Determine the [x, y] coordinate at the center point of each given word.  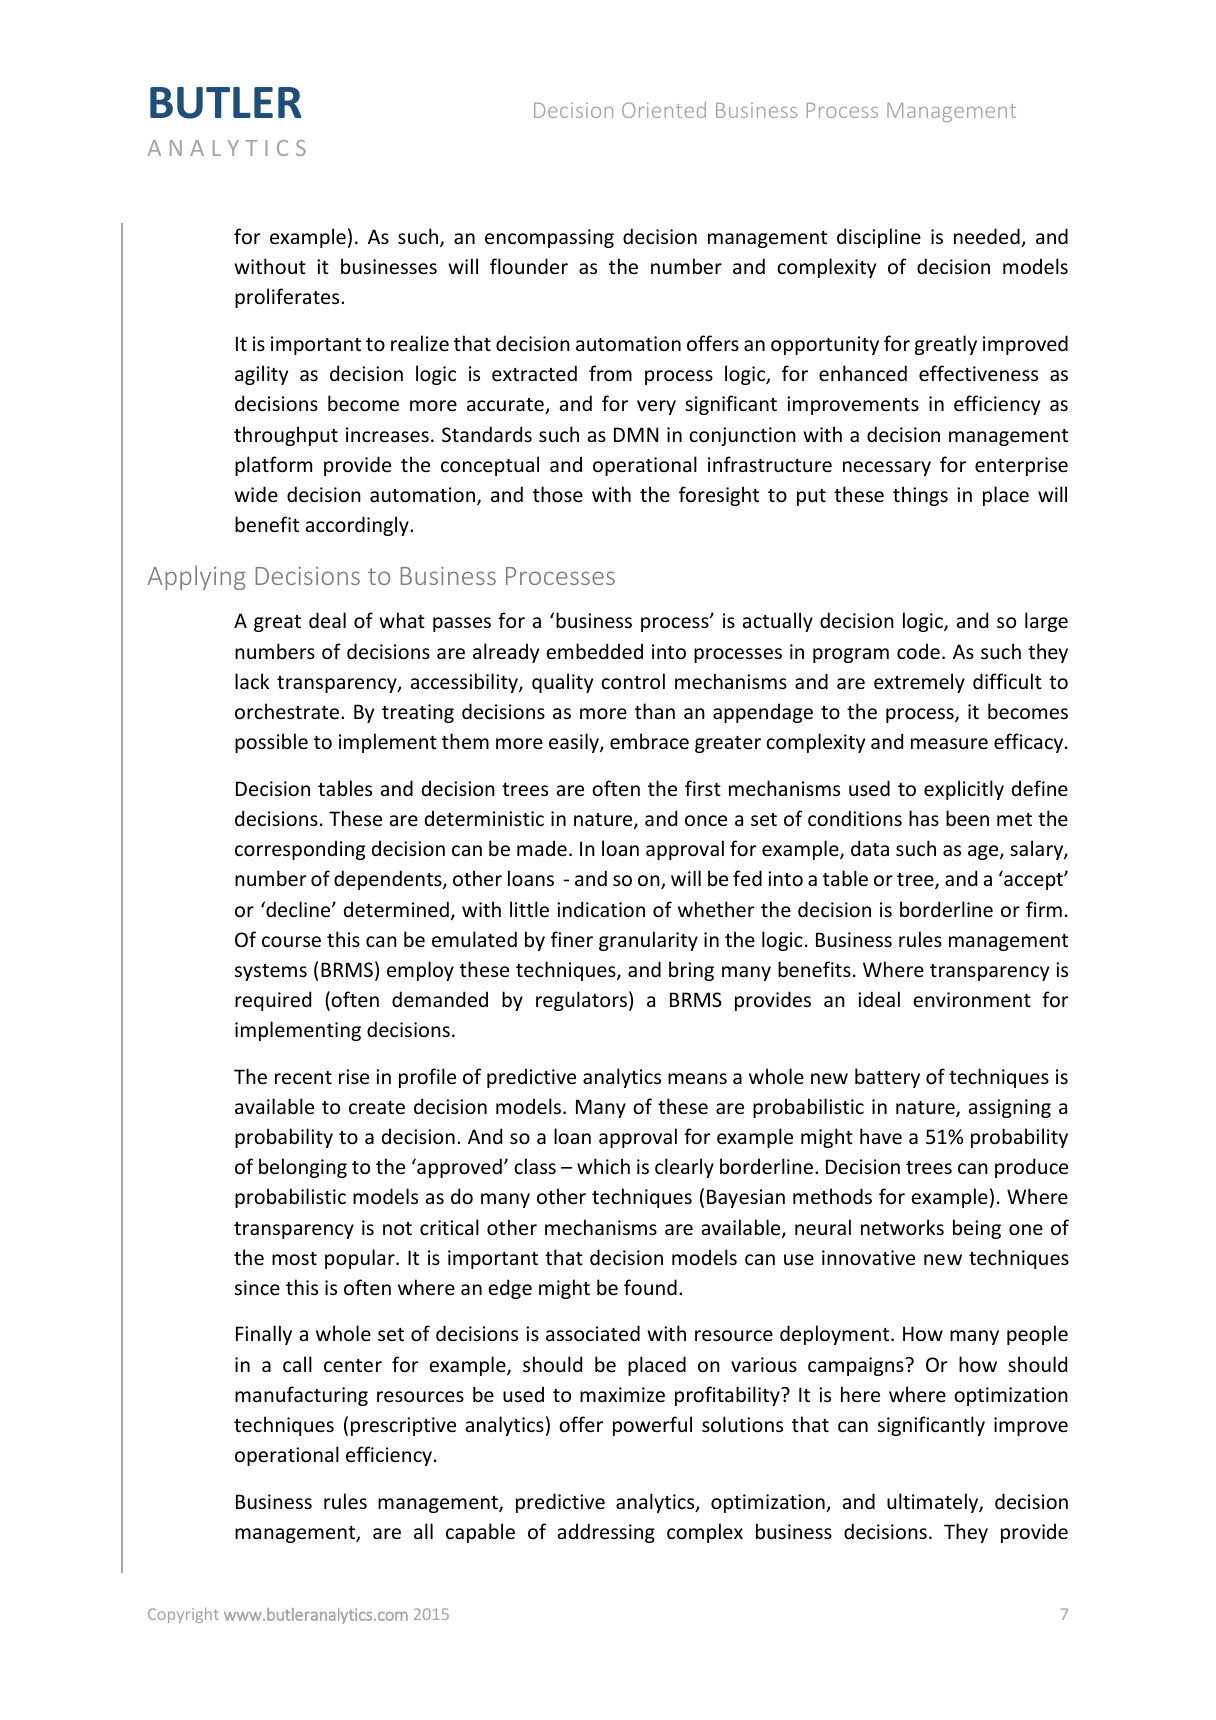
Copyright [183, 1615]
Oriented [664, 109]
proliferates [288, 298]
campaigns [857, 1366]
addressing [606, 1533]
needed [988, 237]
